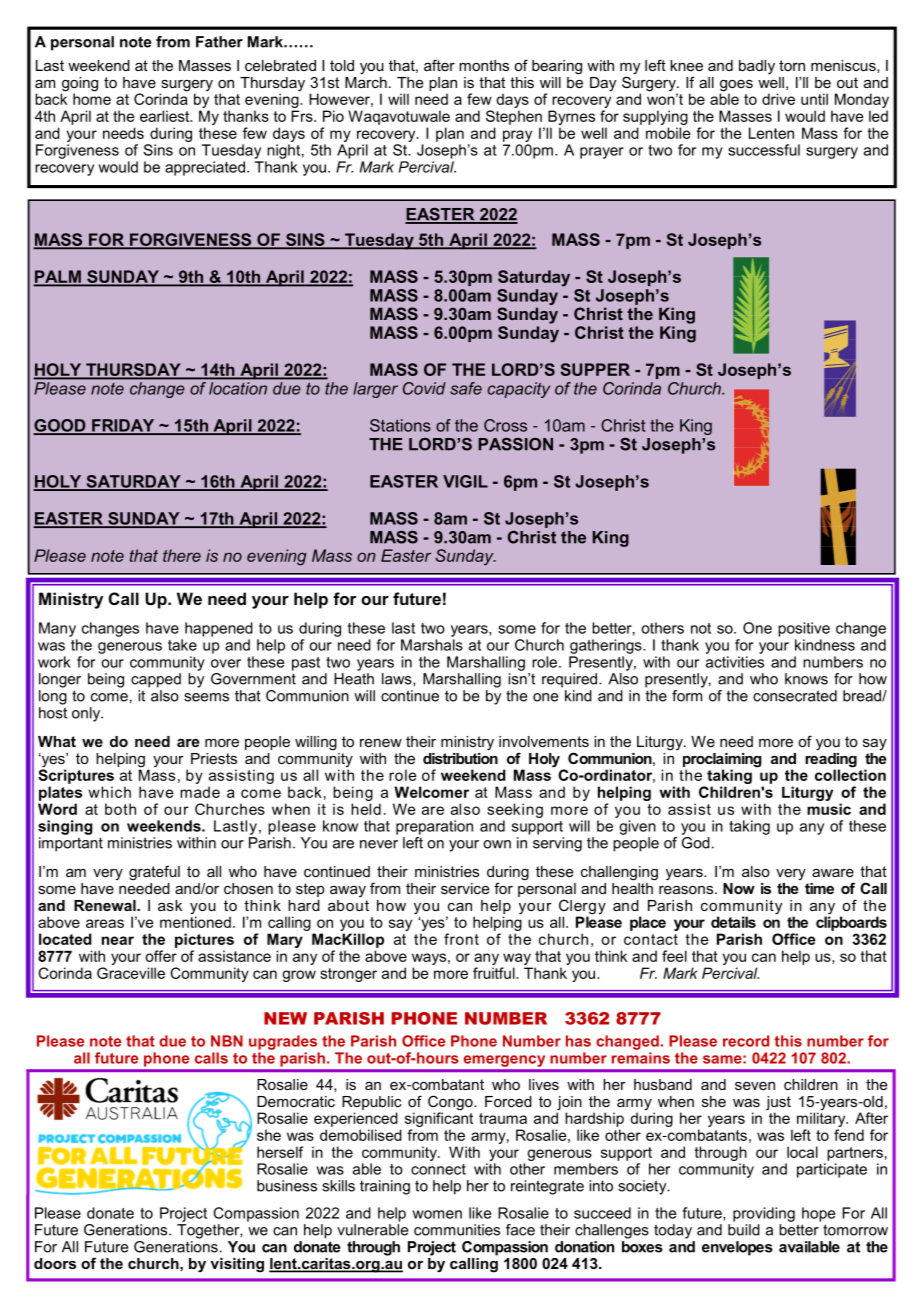  Describe the element at coordinates (154, 873) in the image. I see `grateful` at that location.
